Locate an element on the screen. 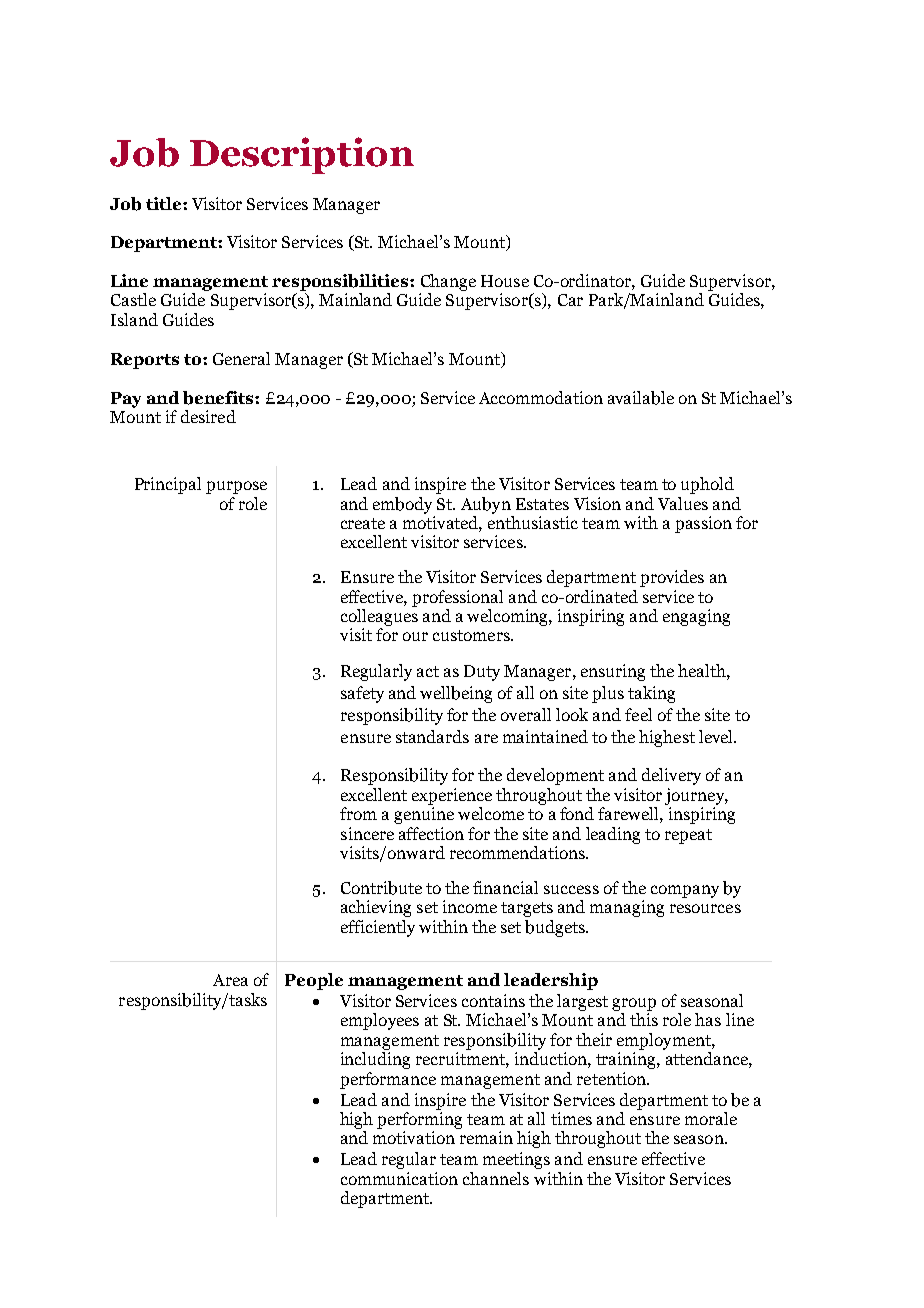 This screenshot has width=924, height=1308. morale is located at coordinates (711, 1118).
